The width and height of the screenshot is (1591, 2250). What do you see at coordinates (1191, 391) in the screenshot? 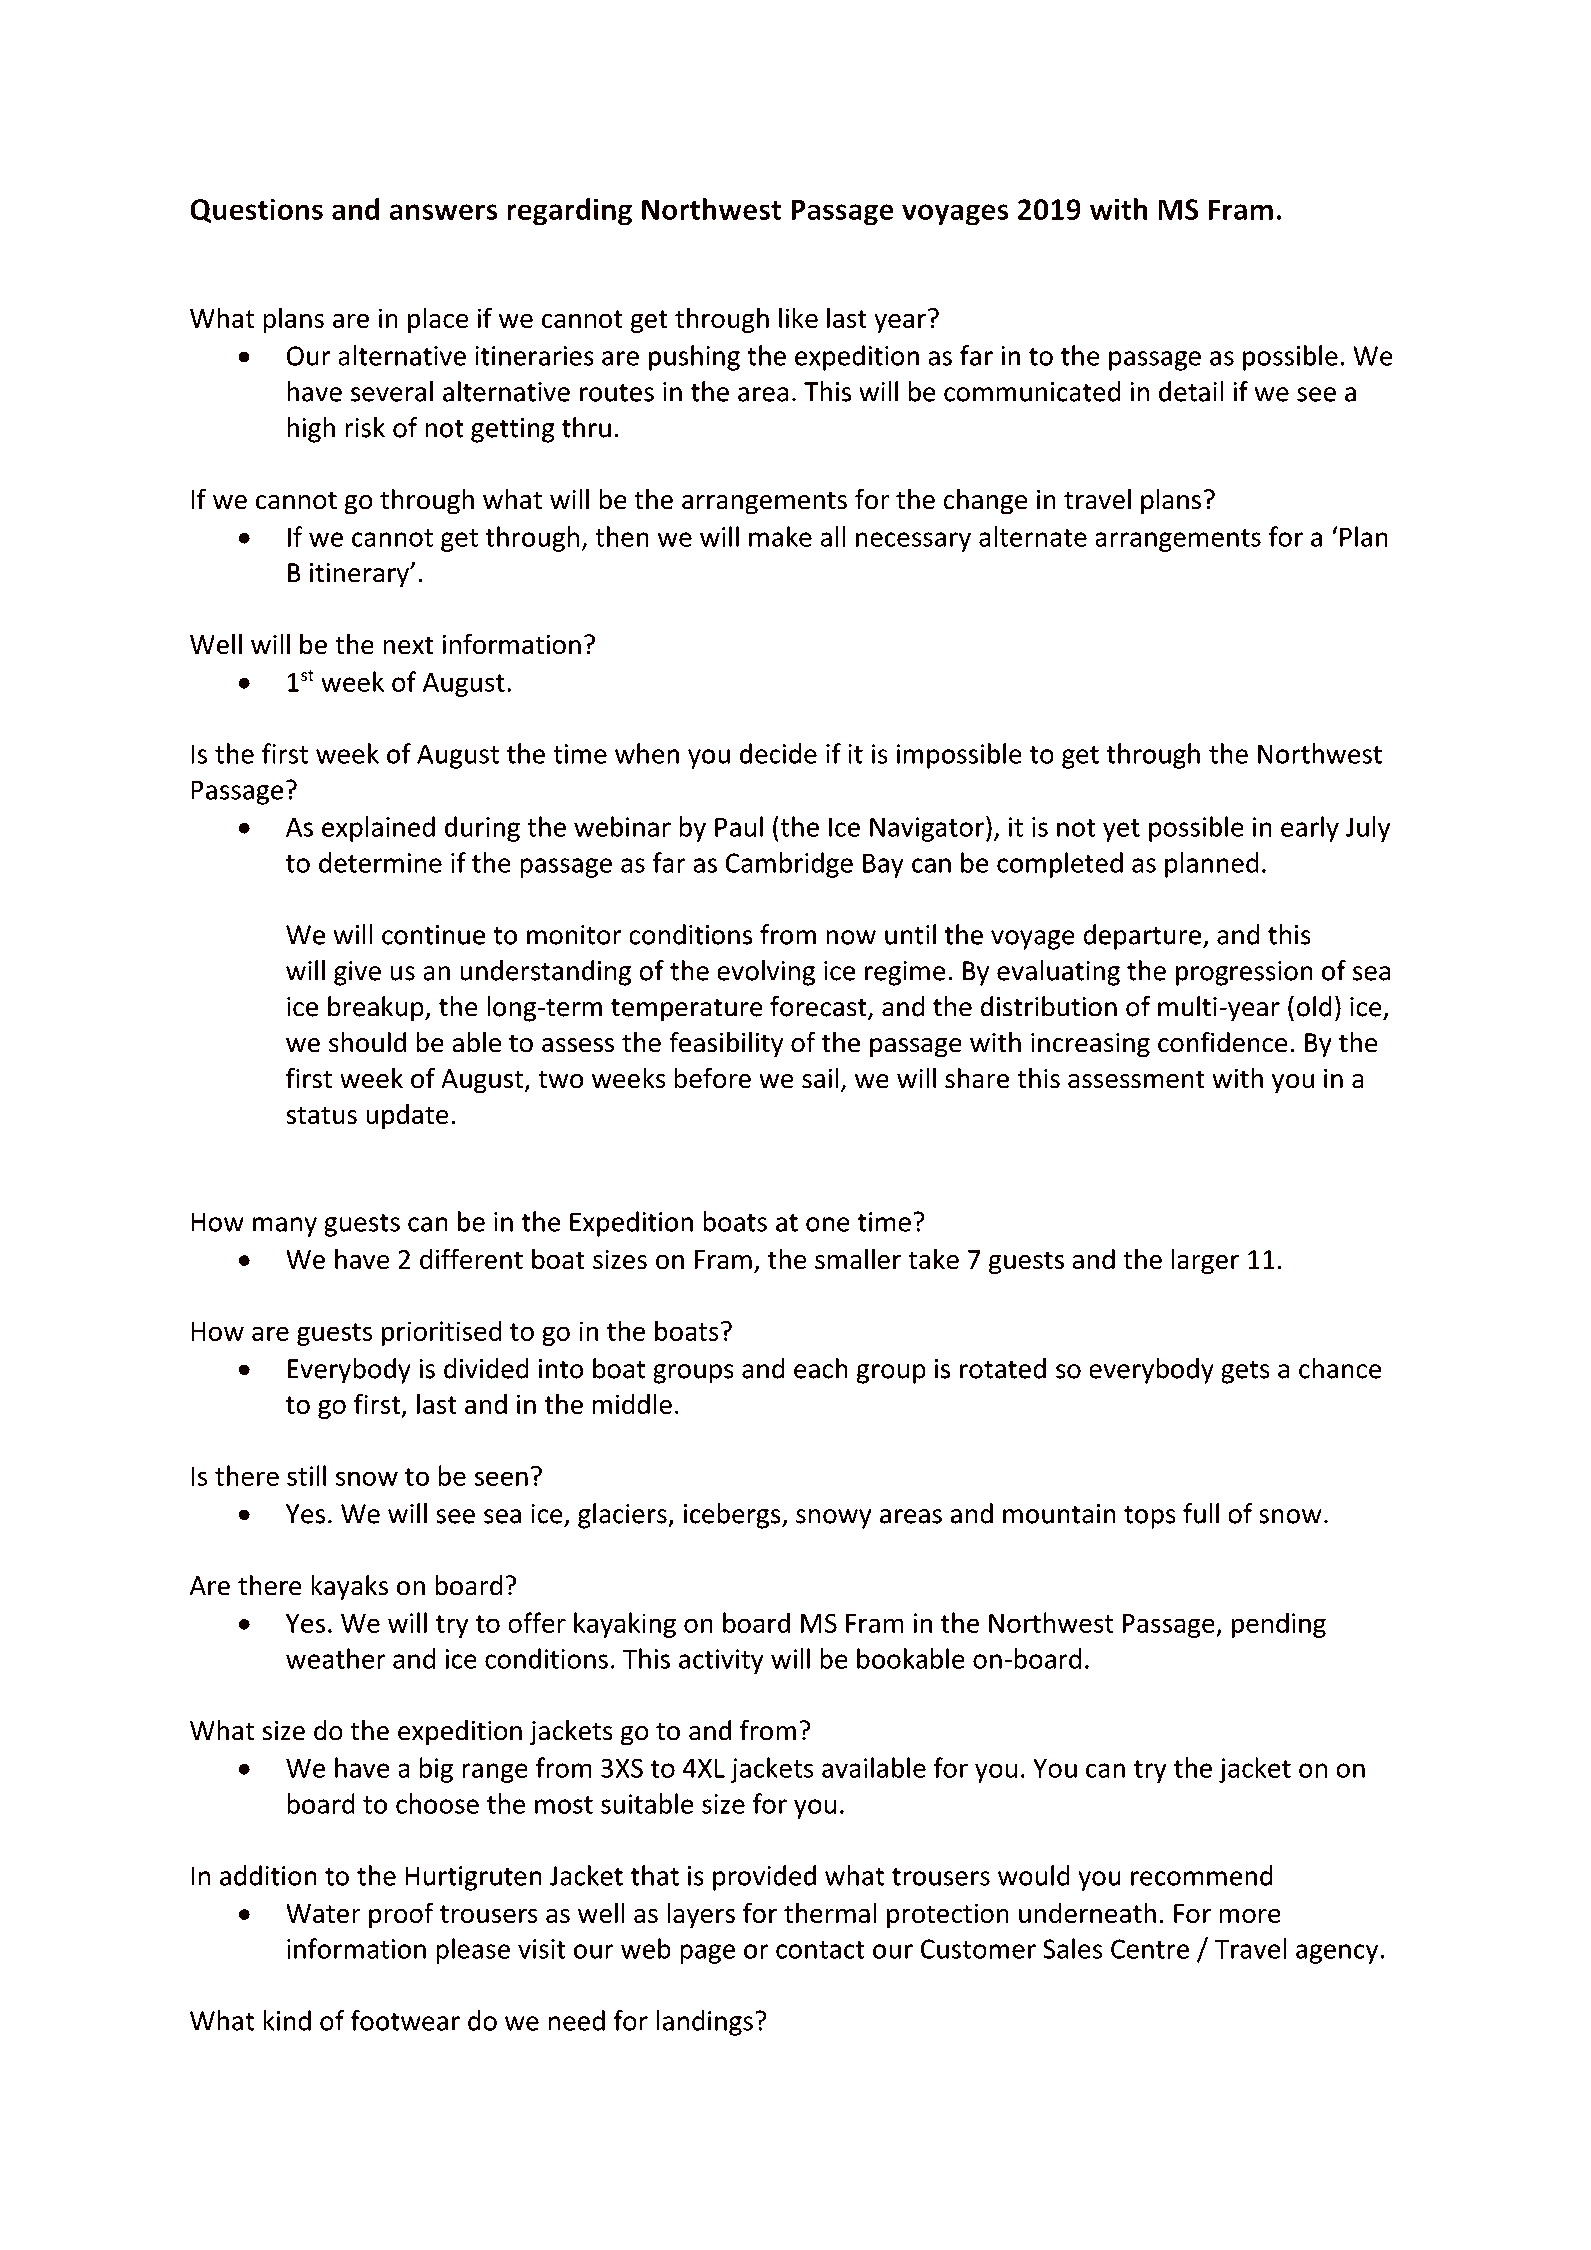
I see `detail` at bounding box center [1191, 391].
